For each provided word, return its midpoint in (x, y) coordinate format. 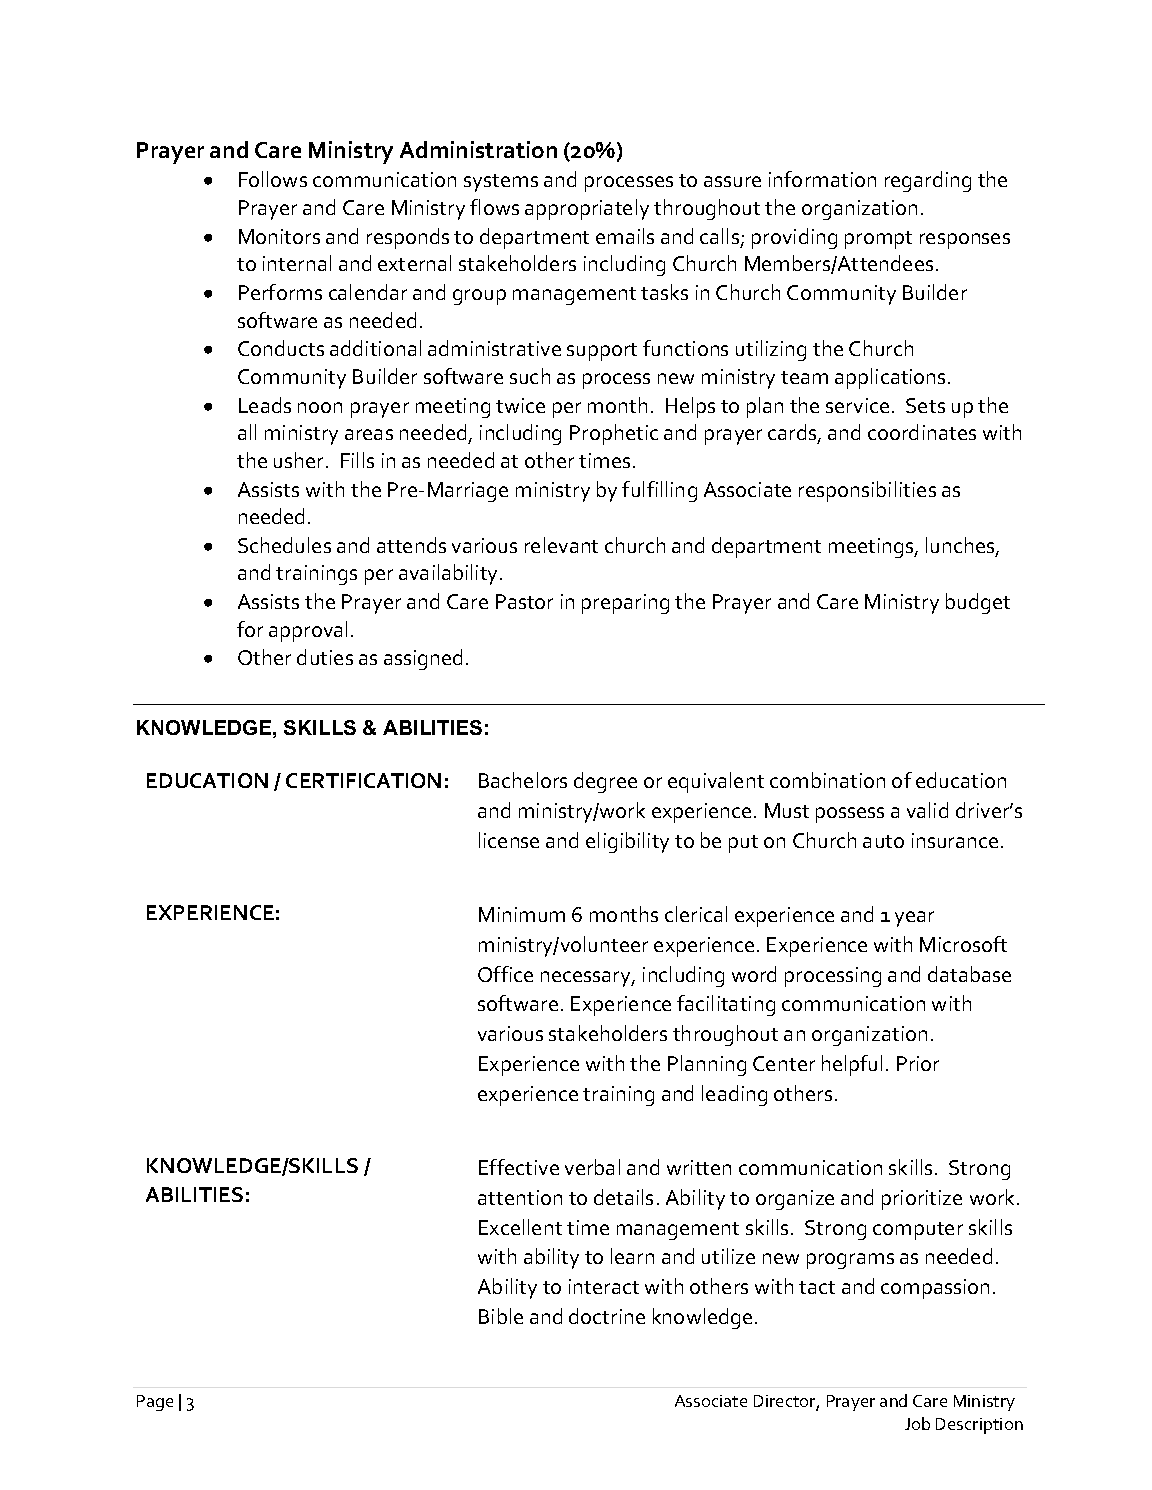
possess (850, 815)
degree (605, 782)
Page (155, 1403)
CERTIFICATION (363, 780)
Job (917, 1423)
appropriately (587, 209)
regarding (928, 181)
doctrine (607, 1316)
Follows (273, 179)
